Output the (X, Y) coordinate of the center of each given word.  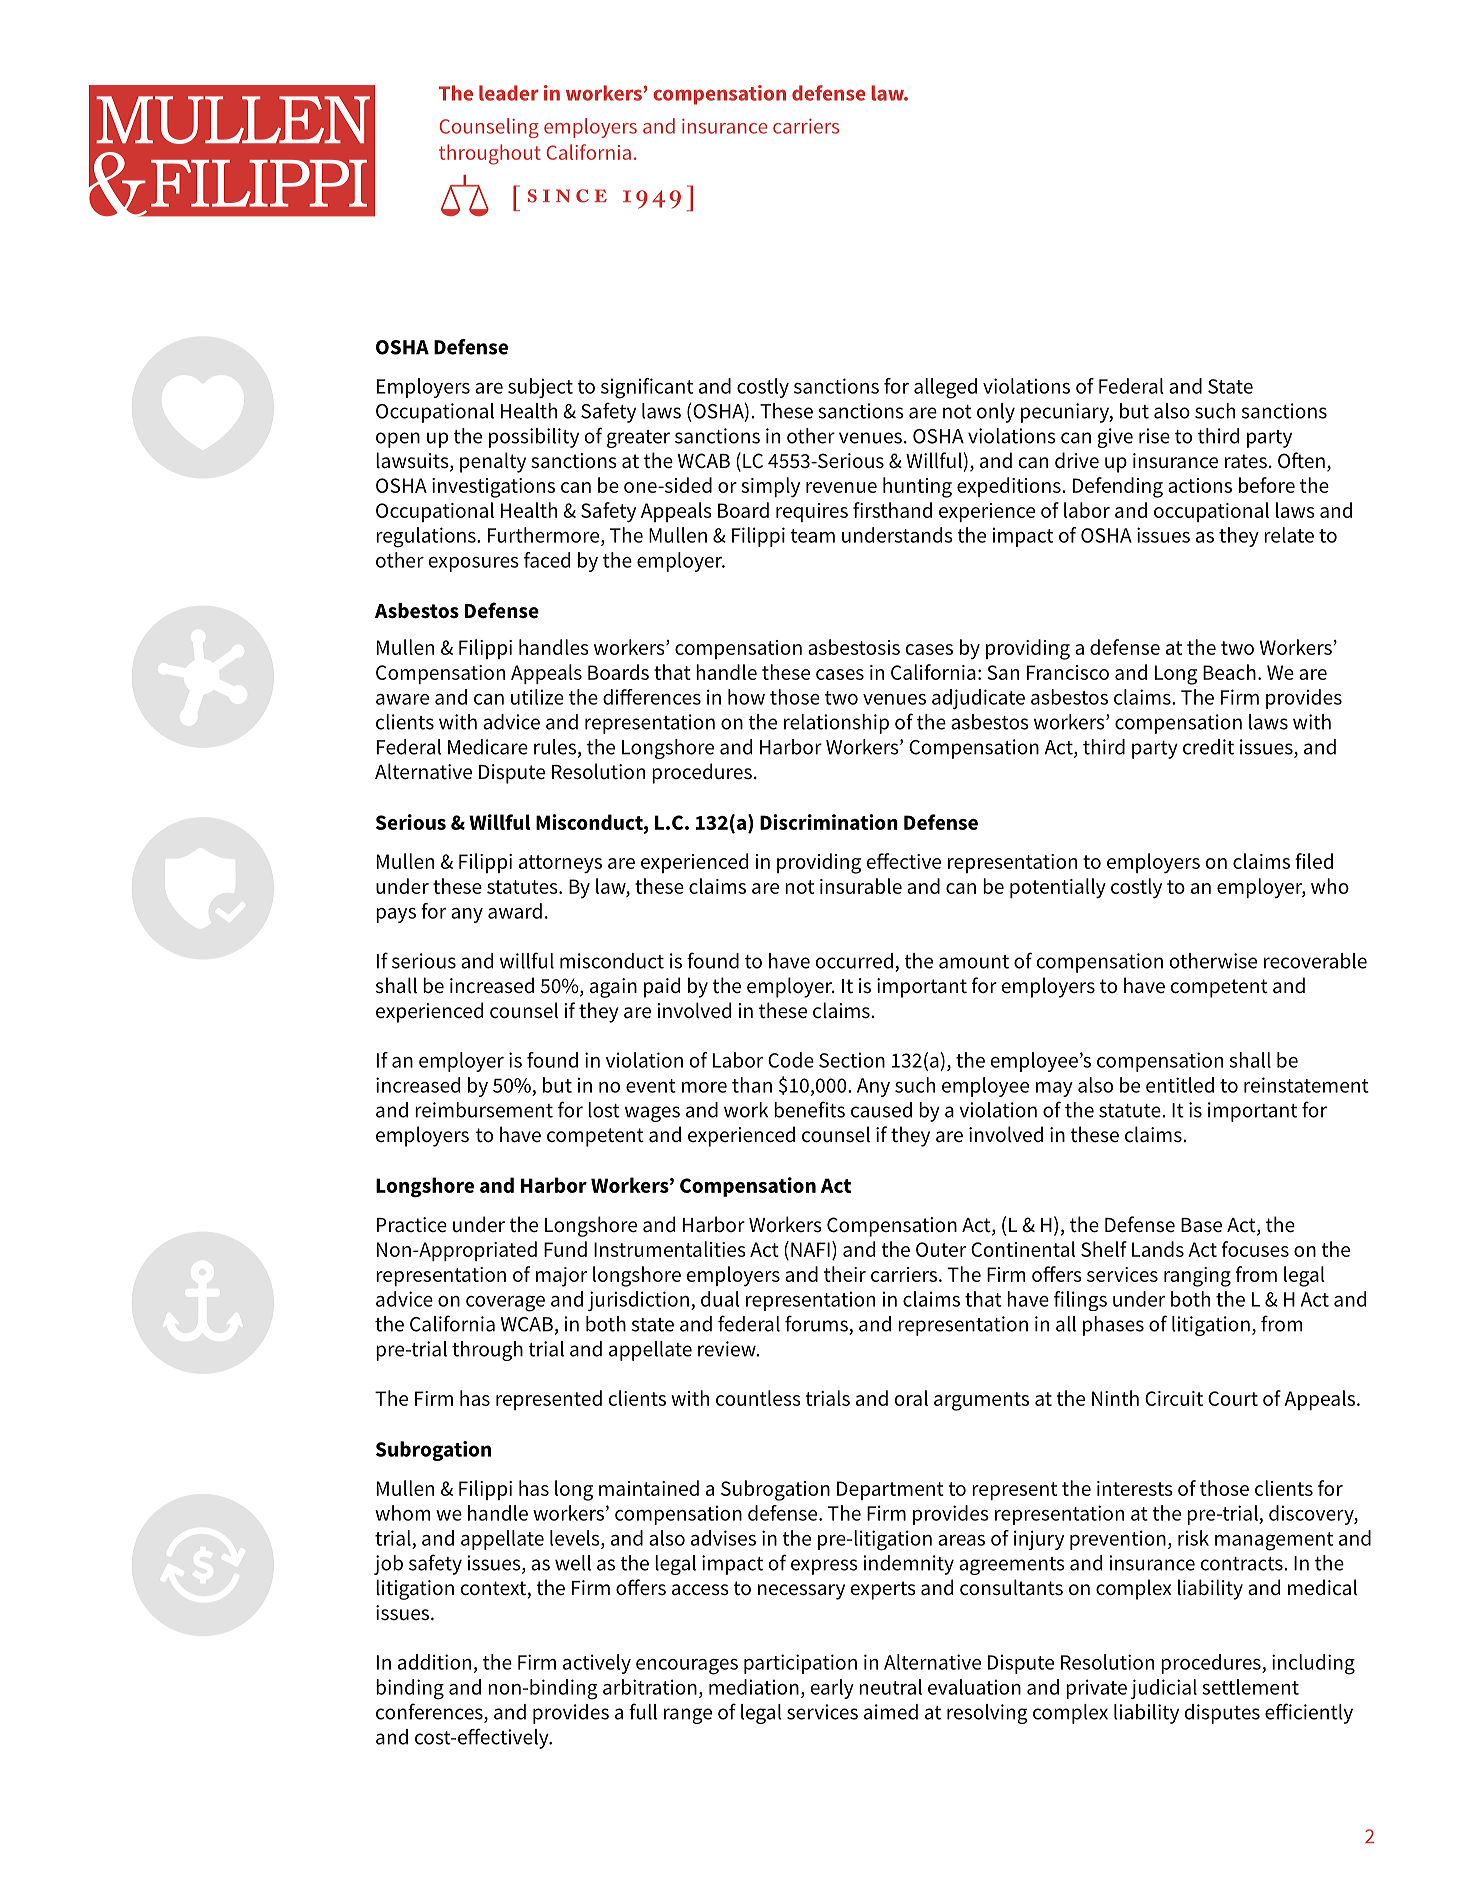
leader (509, 93)
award (515, 911)
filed (1314, 861)
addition (434, 1662)
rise (1154, 436)
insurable (861, 886)
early (832, 1689)
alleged (945, 388)
